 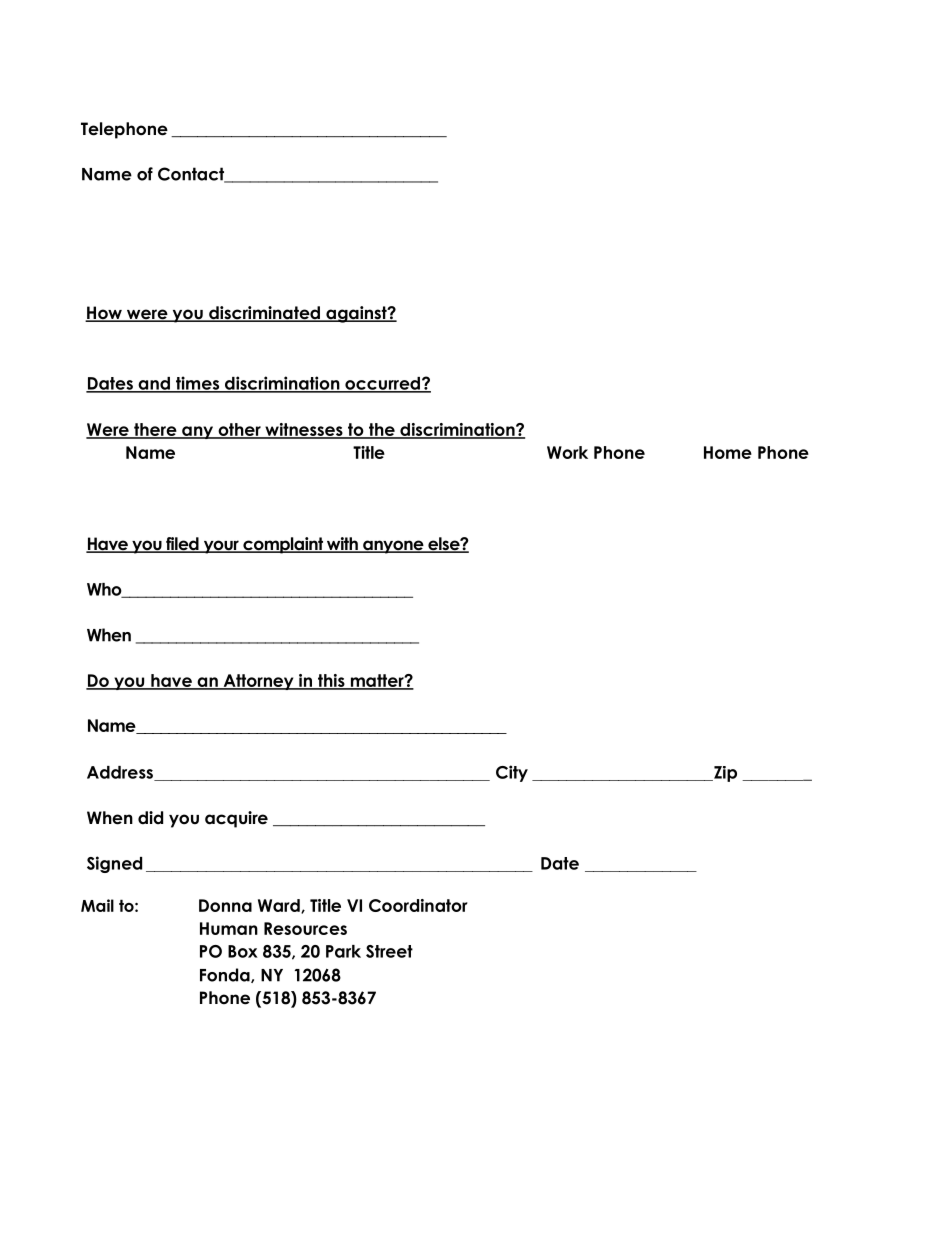 What do you see at coordinates (236, 819) in the screenshot?
I see `acquire` at bounding box center [236, 819].
